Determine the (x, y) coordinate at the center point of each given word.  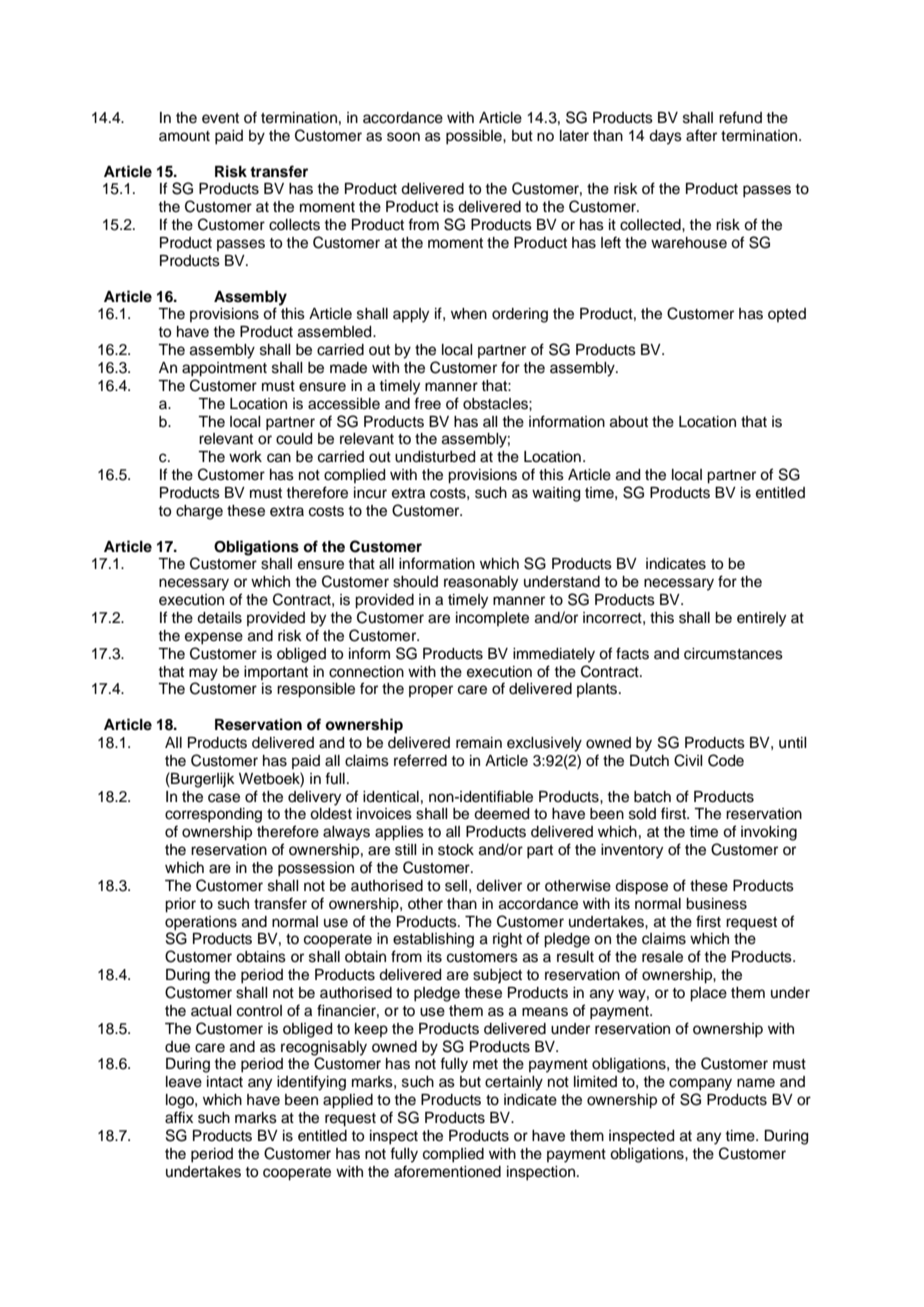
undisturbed (435, 457)
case (224, 798)
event (220, 118)
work (245, 456)
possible (475, 137)
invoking (769, 833)
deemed (501, 814)
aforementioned (447, 1171)
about (629, 422)
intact (225, 1082)
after (701, 135)
